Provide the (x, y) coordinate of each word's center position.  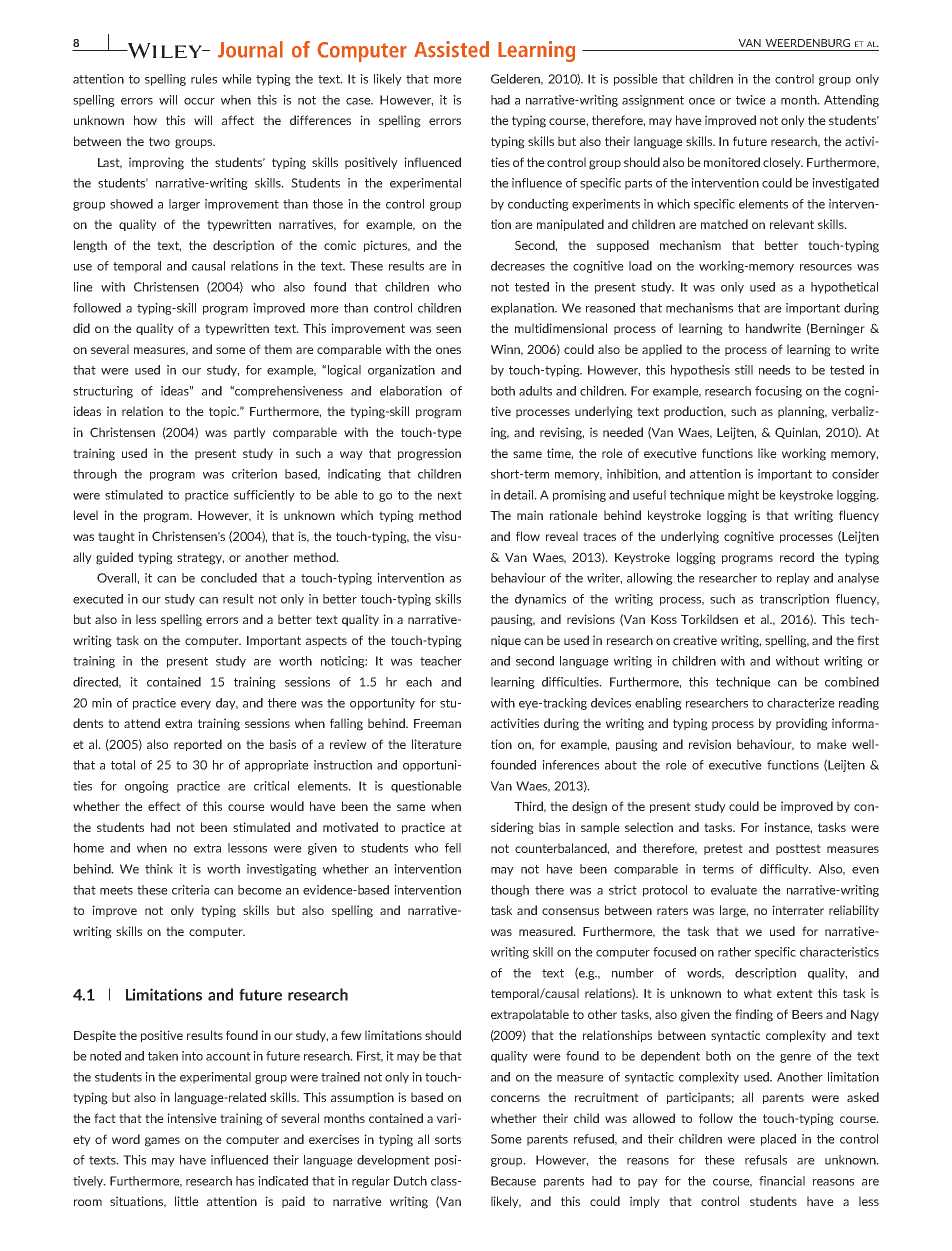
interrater (798, 910)
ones (448, 350)
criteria (190, 890)
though (510, 891)
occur (199, 101)
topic (224, 412)
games (162, 1142)
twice (751, 100)
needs (774, 370)
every (196, 705)
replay (793, 579)
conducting (538, 205)
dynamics (540, 600)
